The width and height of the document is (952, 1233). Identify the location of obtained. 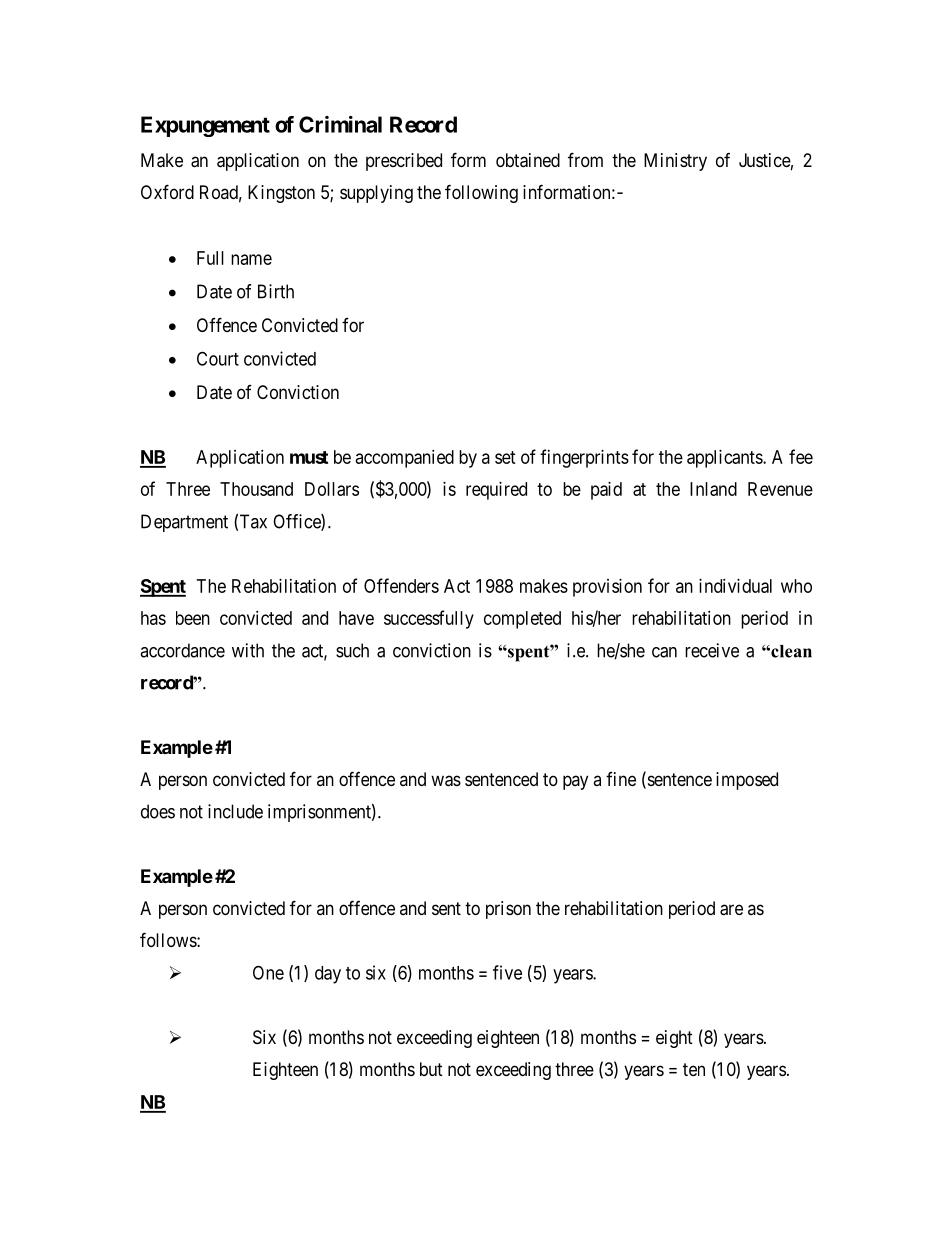
(528, 160).
